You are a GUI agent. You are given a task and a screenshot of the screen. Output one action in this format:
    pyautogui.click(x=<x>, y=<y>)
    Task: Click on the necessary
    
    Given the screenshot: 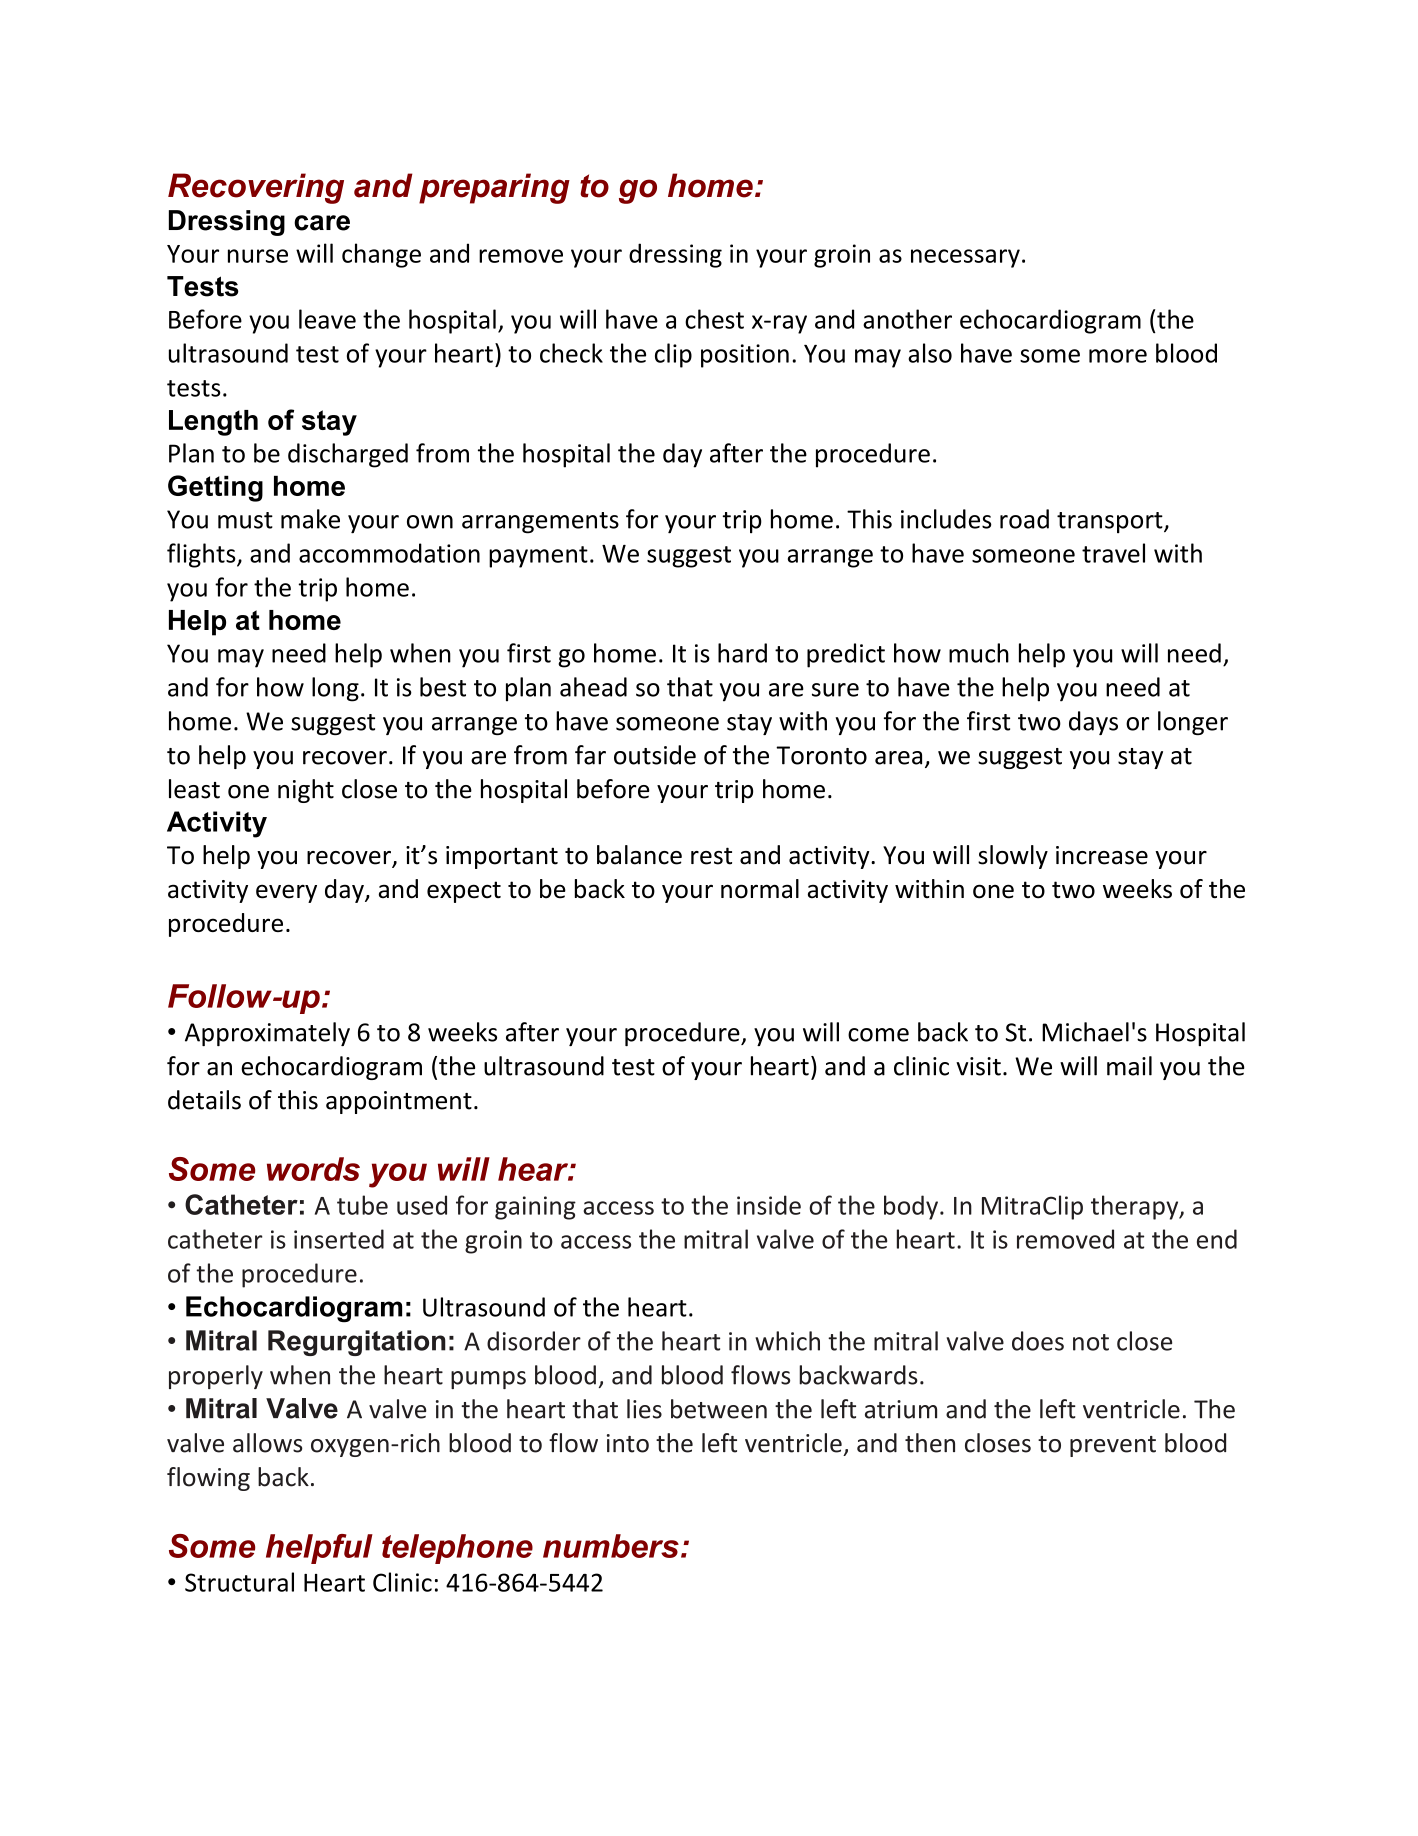 What is the action you would take?
    pyautogui.click(x=965, y=258)
